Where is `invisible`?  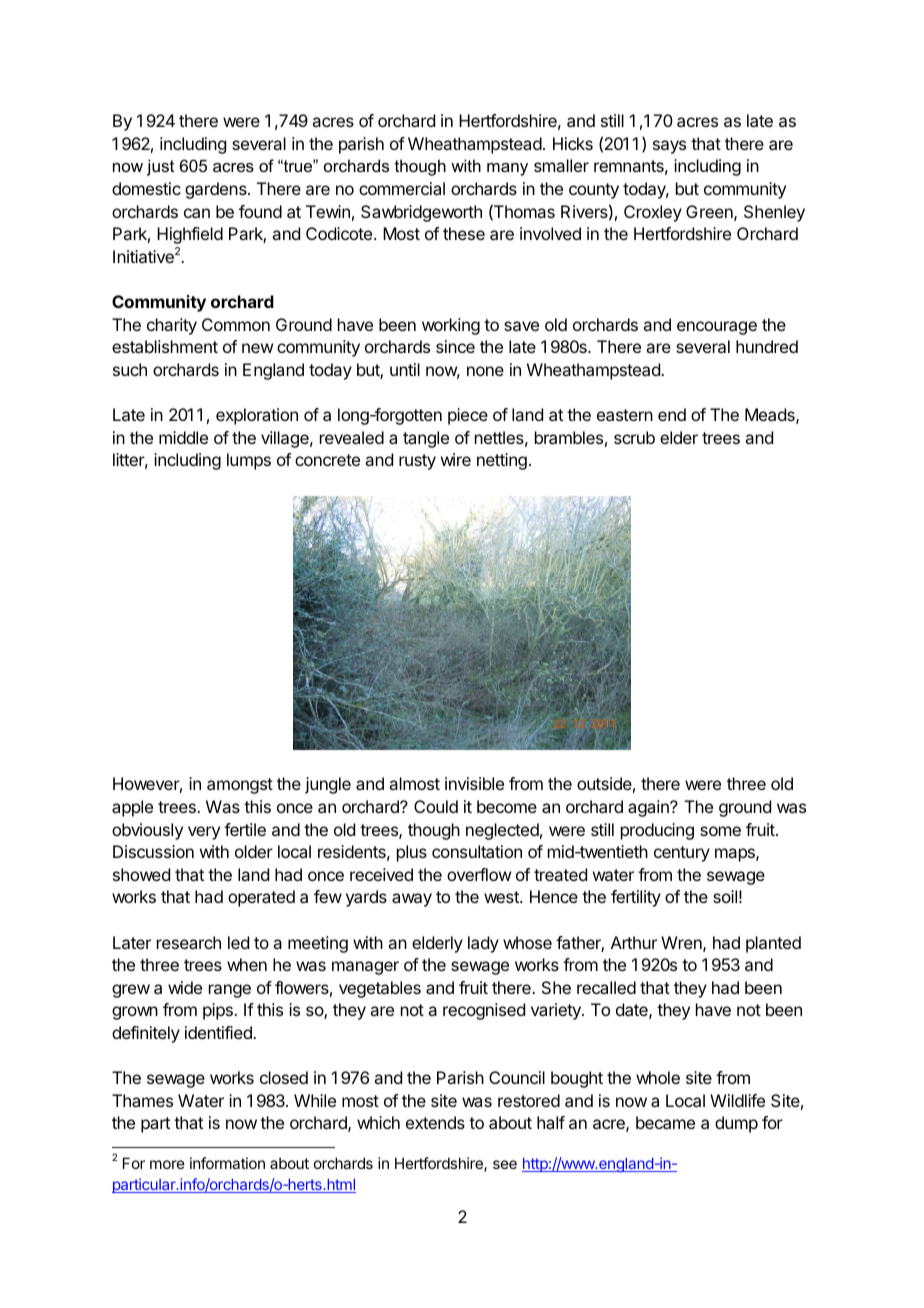
invisible is located at coordinates (474, 783).
